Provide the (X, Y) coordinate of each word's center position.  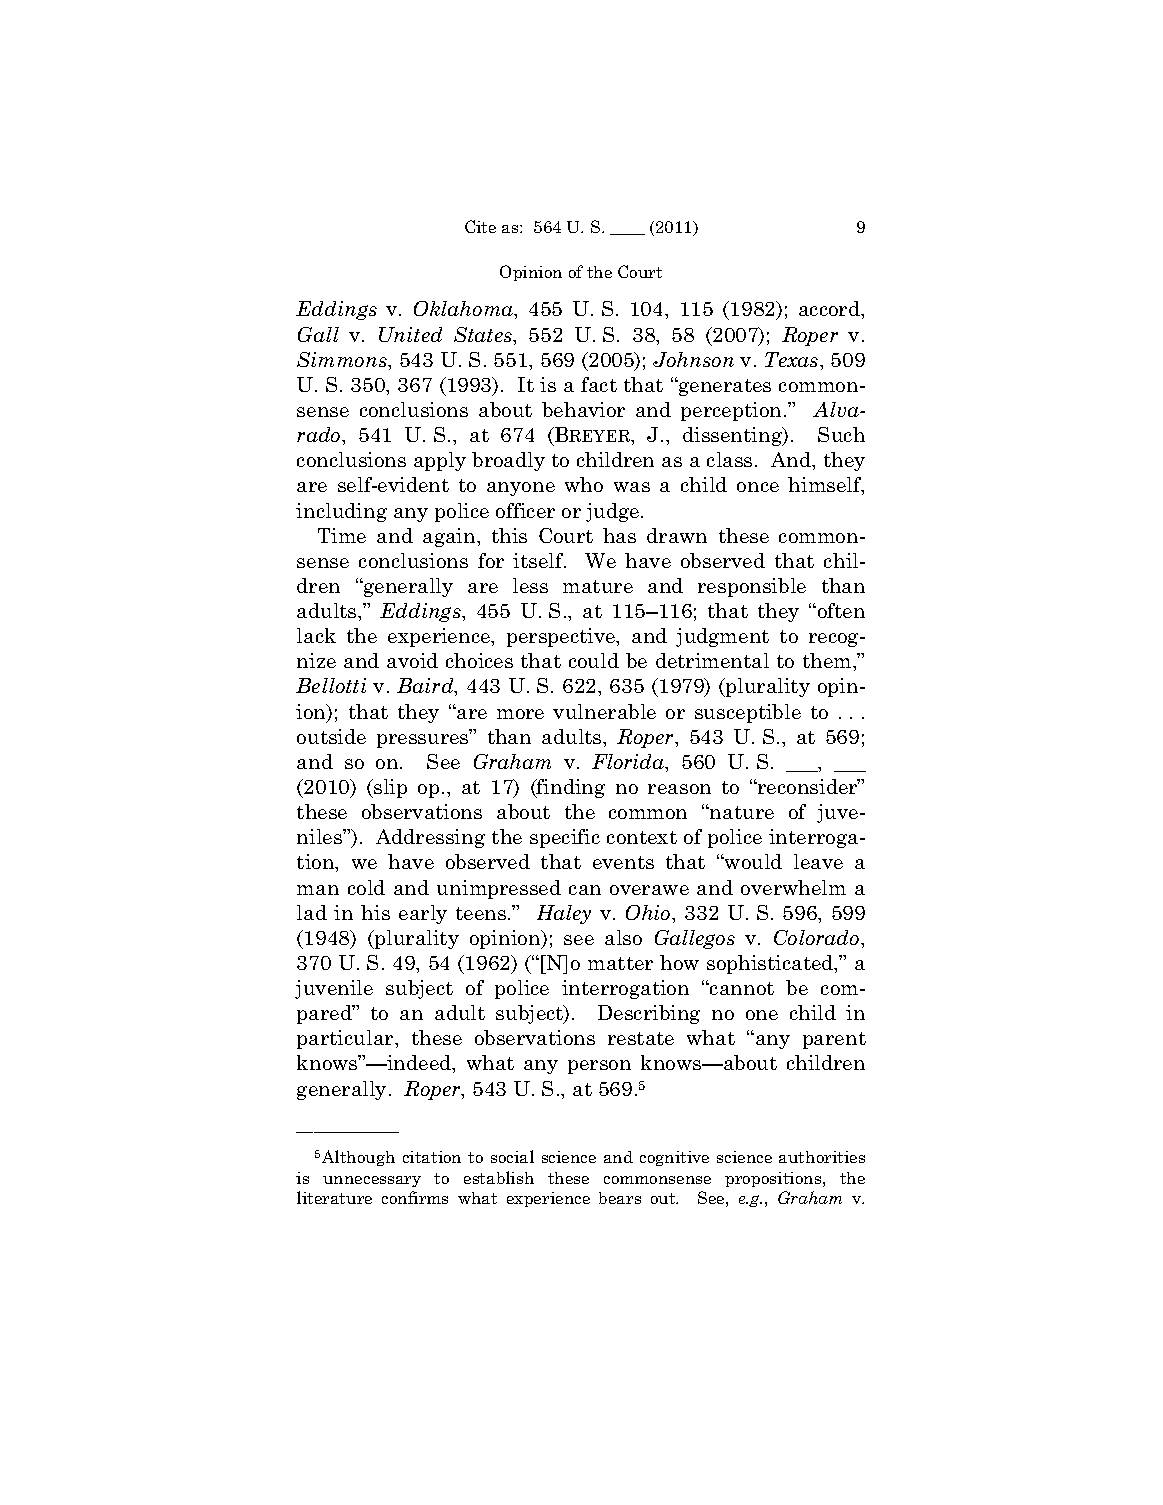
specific (565, 838)
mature (598, 586)
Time (342, 535)
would (752, 861)
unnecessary (372, 1181)
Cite (480, 226)
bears (620, 1198)
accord (830, 308)
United (410, 334)
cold (366, 887)
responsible (752, 587)
